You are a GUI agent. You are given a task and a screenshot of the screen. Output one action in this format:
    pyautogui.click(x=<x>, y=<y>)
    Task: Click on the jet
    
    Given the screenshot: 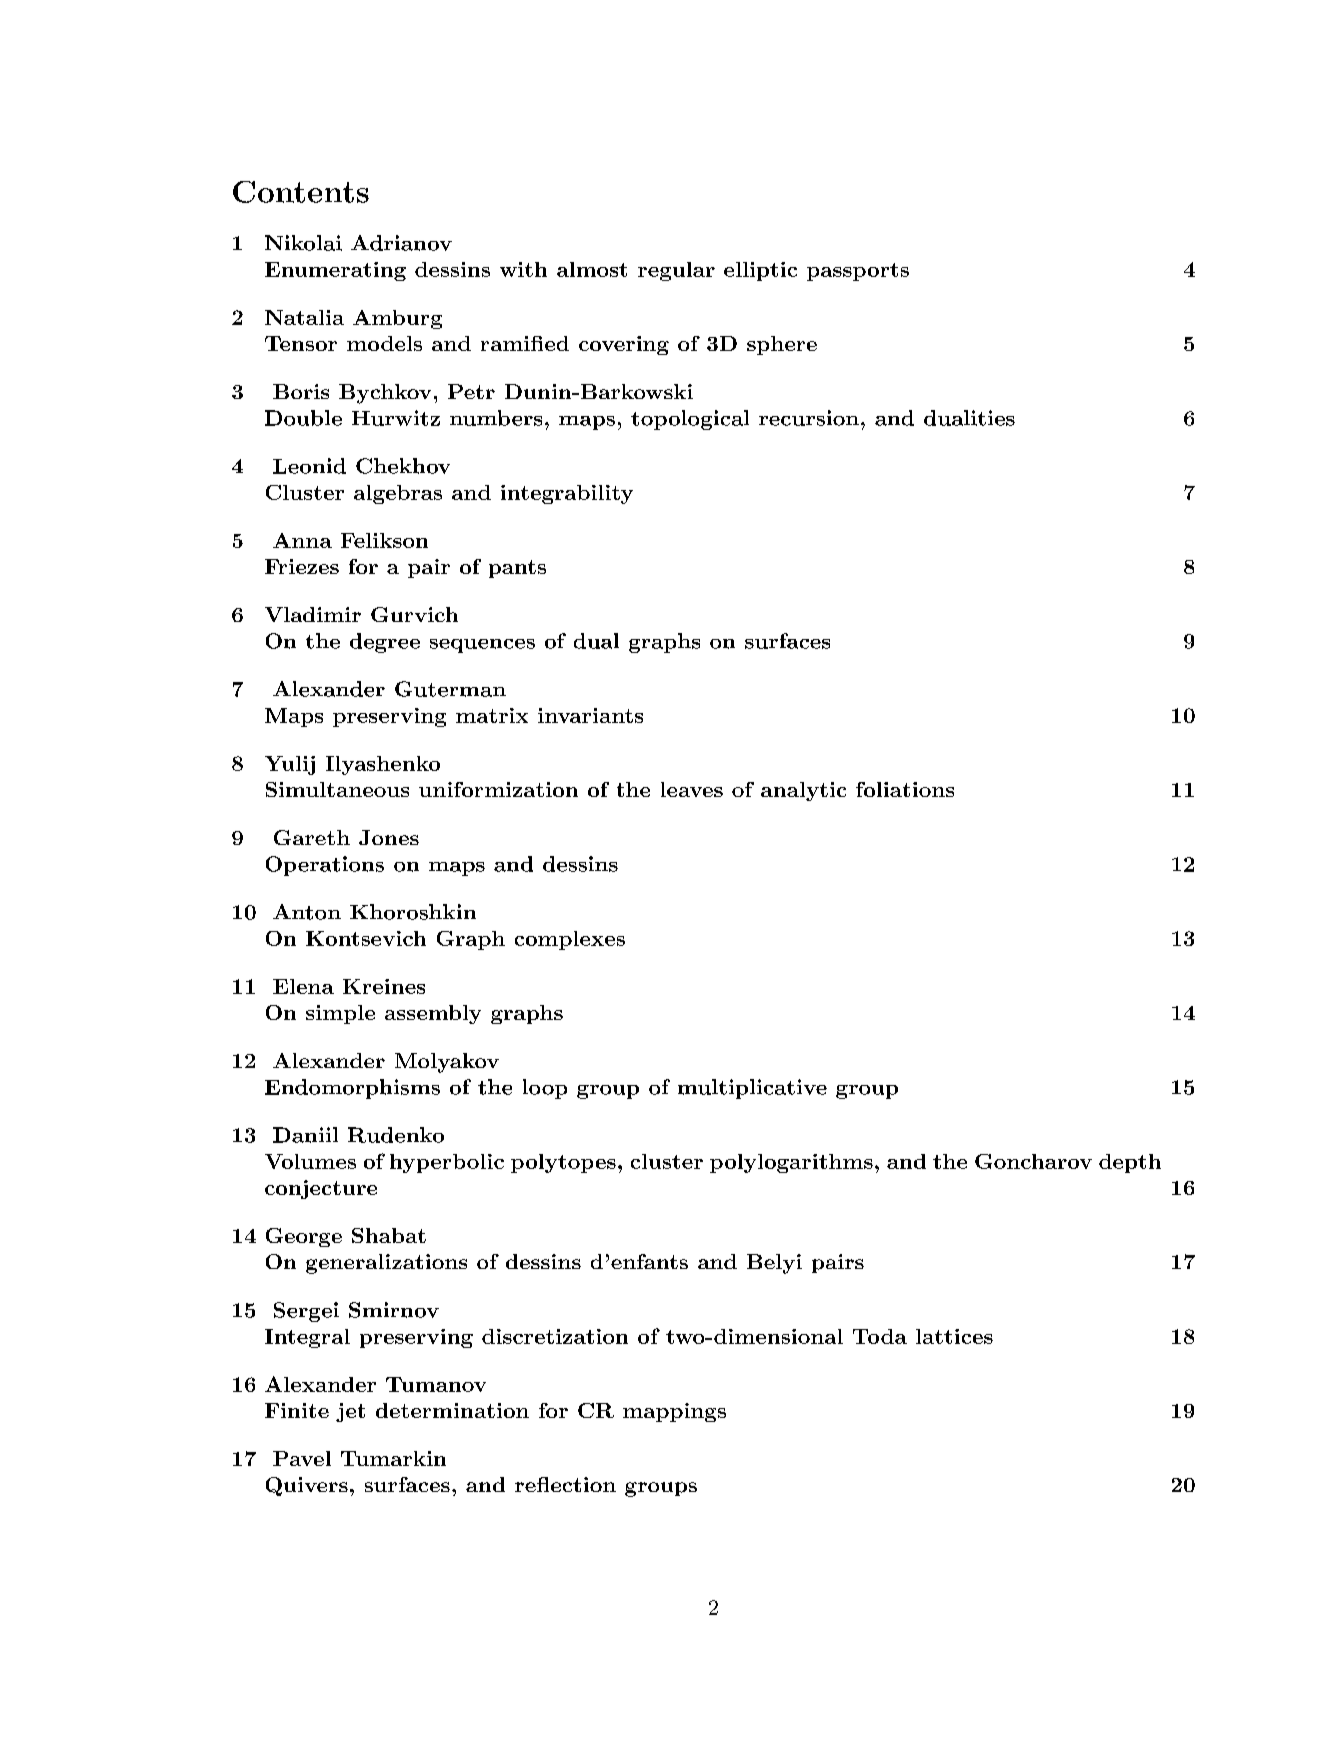 What is the action you would take?
    pyautogui.click(x=350, y=1412)
